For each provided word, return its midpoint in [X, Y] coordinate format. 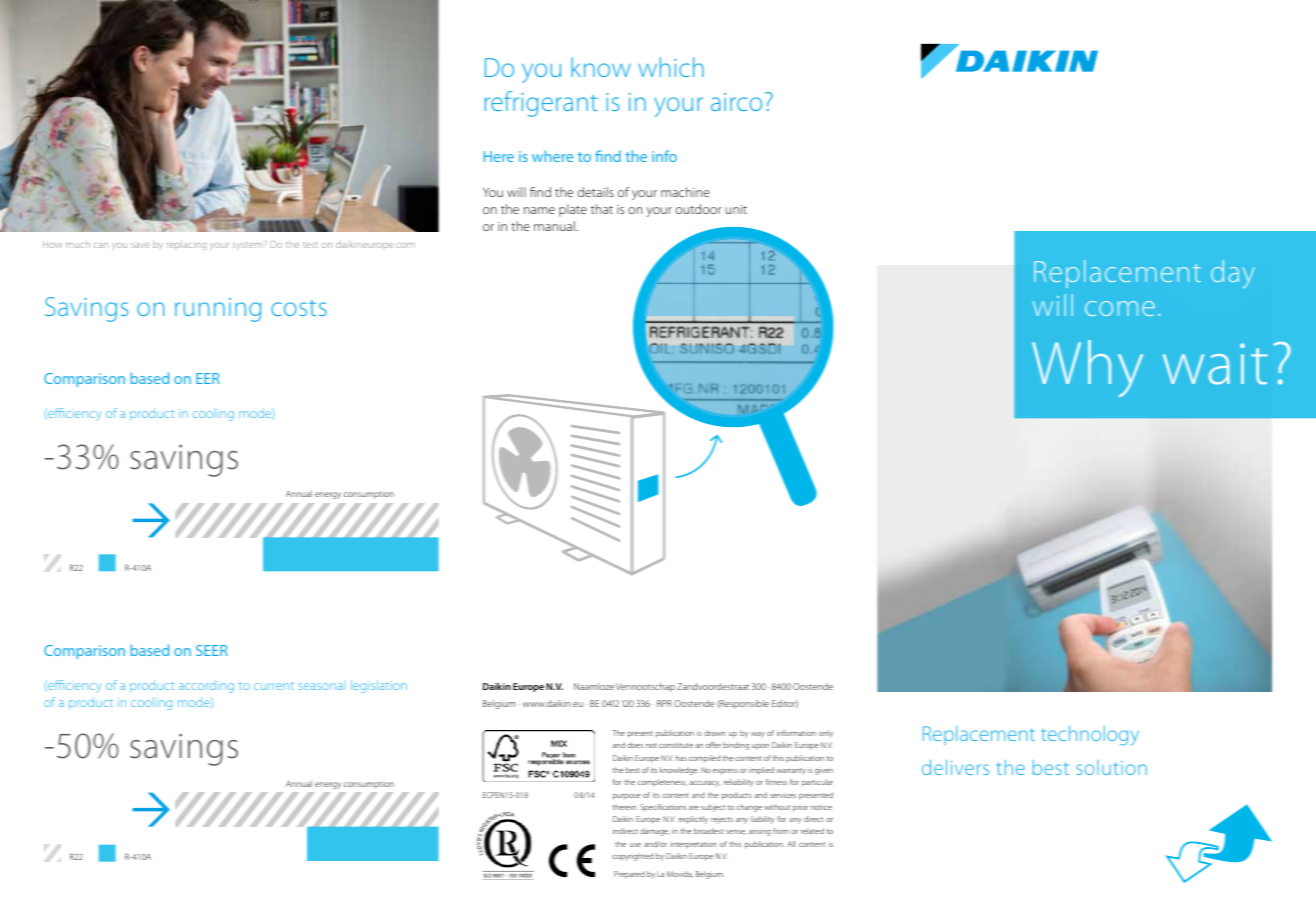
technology [1090, 735]
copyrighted [633, 857]
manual [554, 226]
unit [736, 209]
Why [1087, 368]
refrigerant [541, 104]
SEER [212, 650]
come [1120, 308]
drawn [714, 733]
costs [299, 308]
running [218, 310]
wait [1215, 364]
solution [1111, 767]
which [671, 67]
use [635, 845]
